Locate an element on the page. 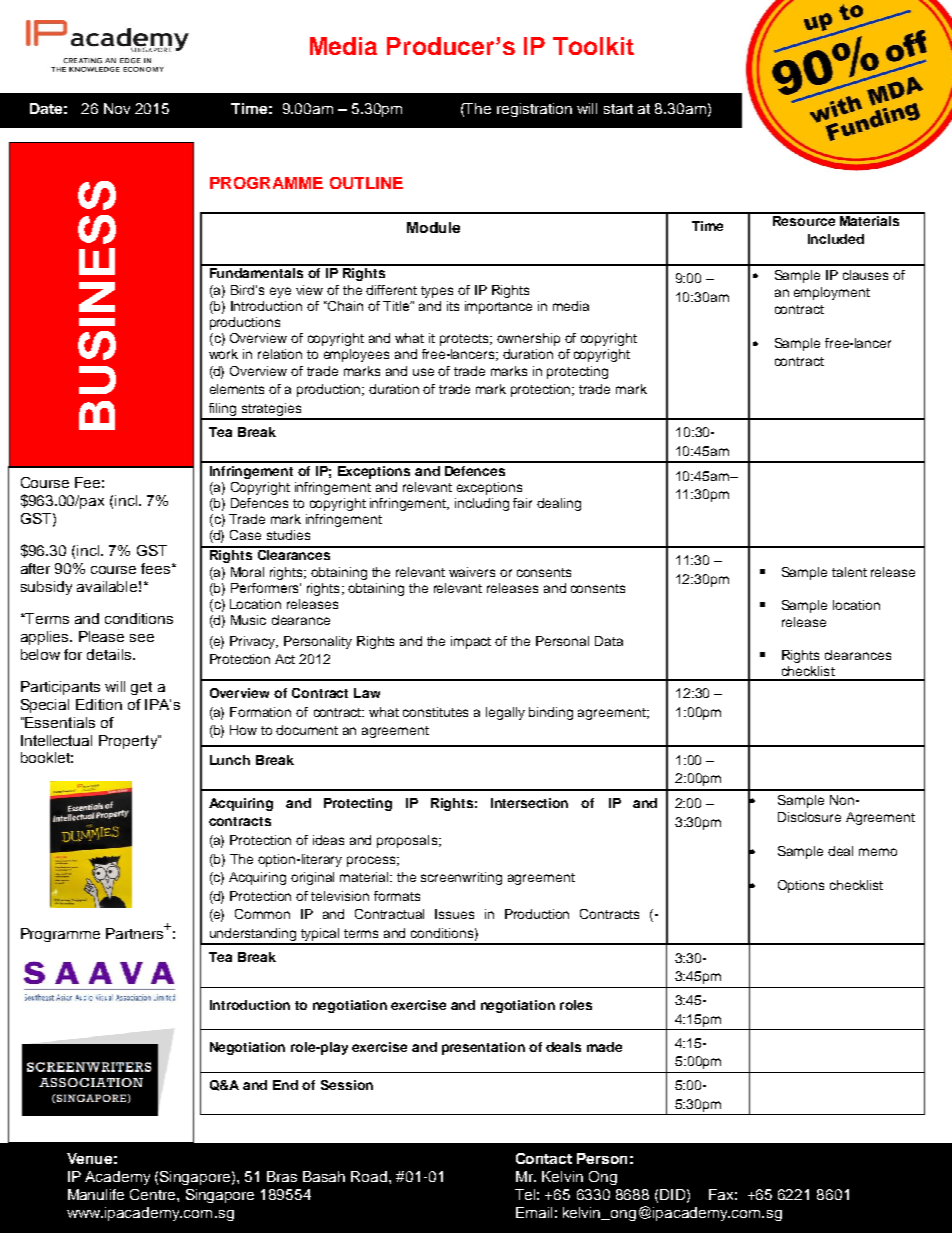  start is located at coordinates (618, 109).
